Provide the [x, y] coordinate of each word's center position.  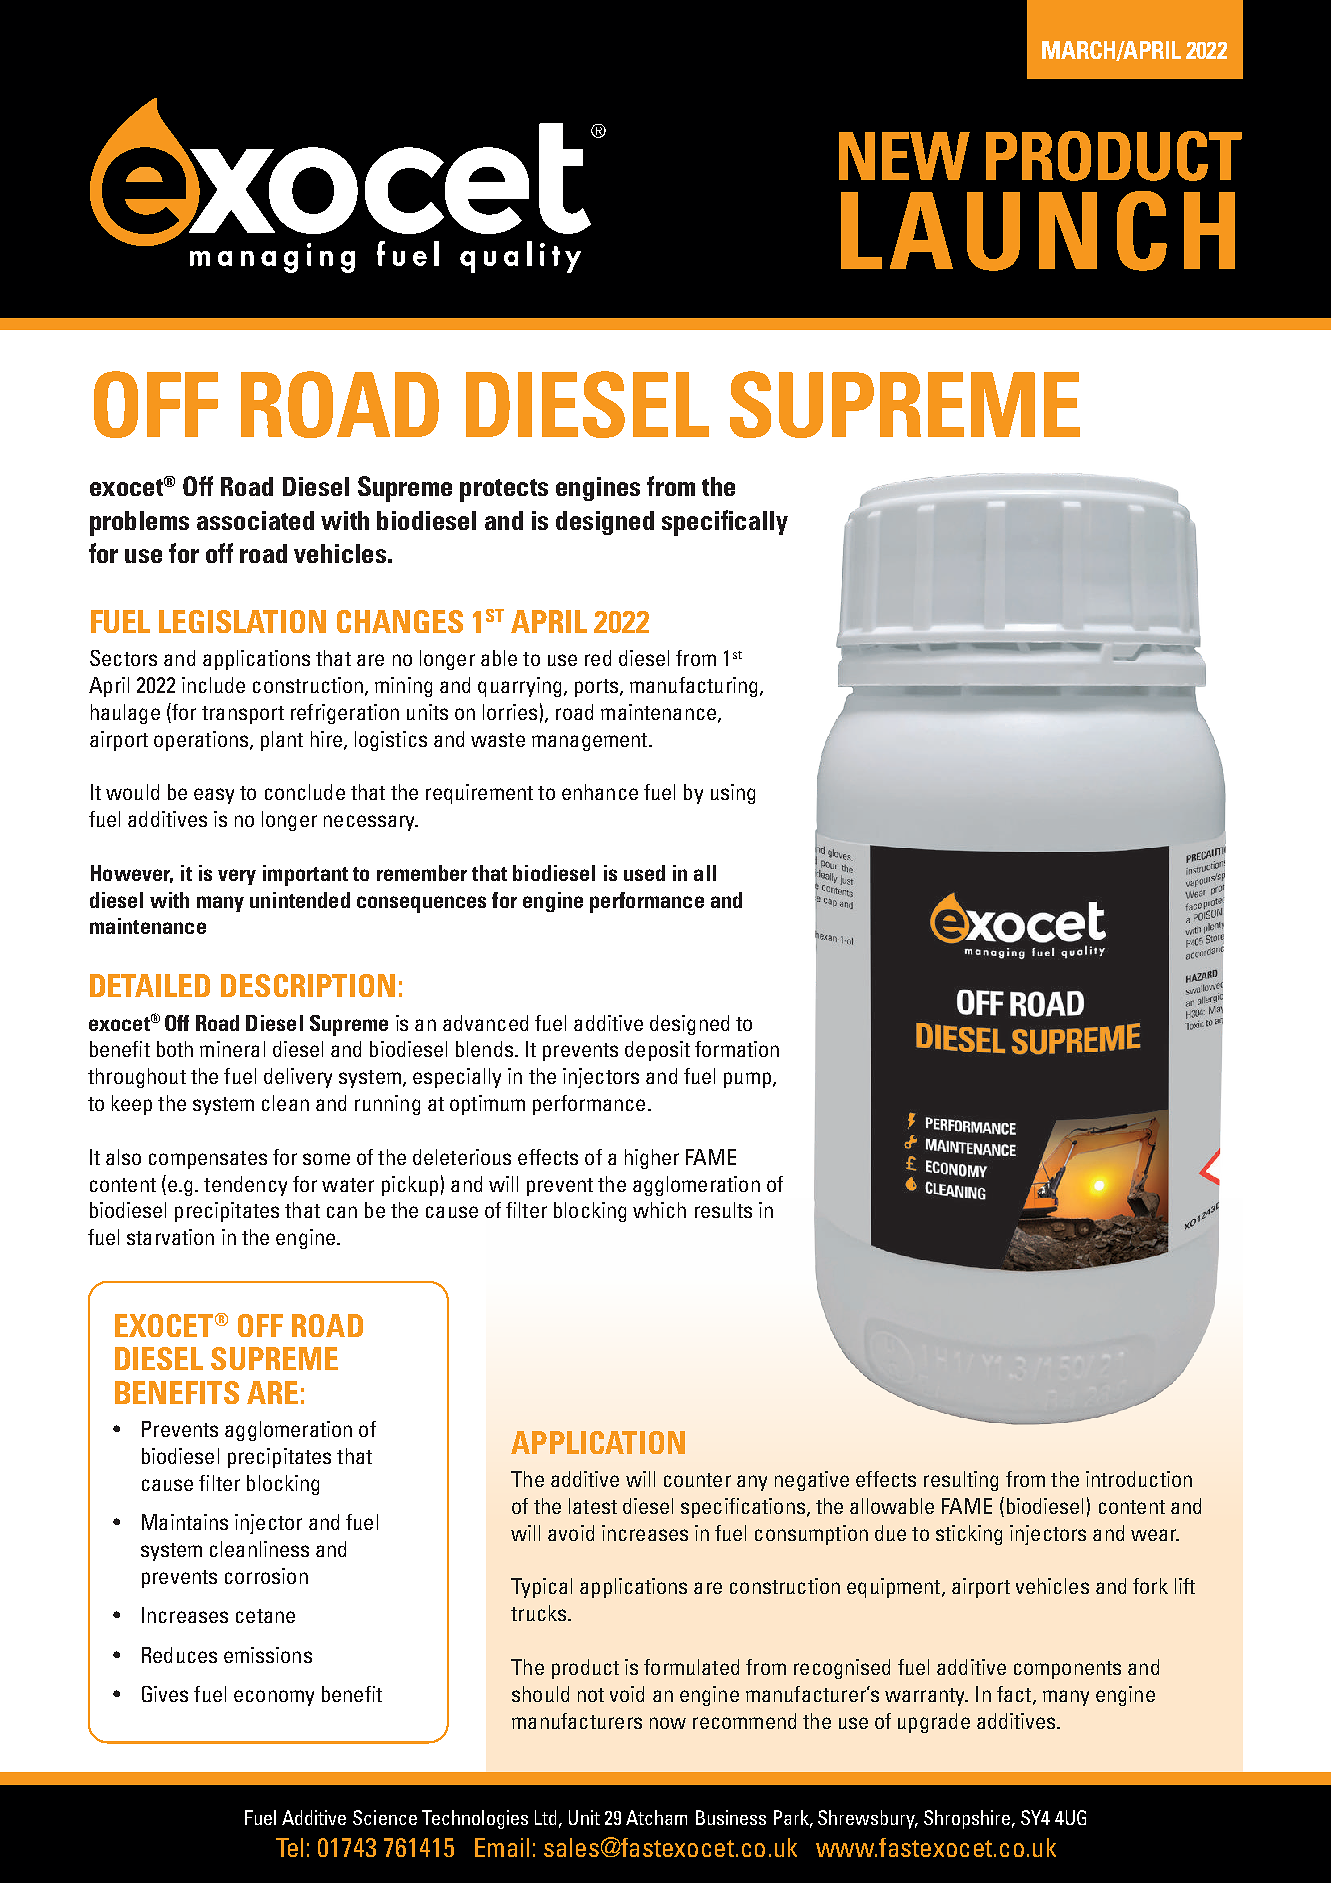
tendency [245, 1186]
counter [697, 1480]
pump [747, 1080]
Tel [289, 1847]
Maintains [185, 1522]
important [305, 875]
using [733, 794]
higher [652, 1159]
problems [139, 523]
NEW [904, 156]
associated [255, 520]
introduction [1139, 1479]
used [644, 873]
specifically [725, 523]
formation [737, 1049]
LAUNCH [1038, 231]
